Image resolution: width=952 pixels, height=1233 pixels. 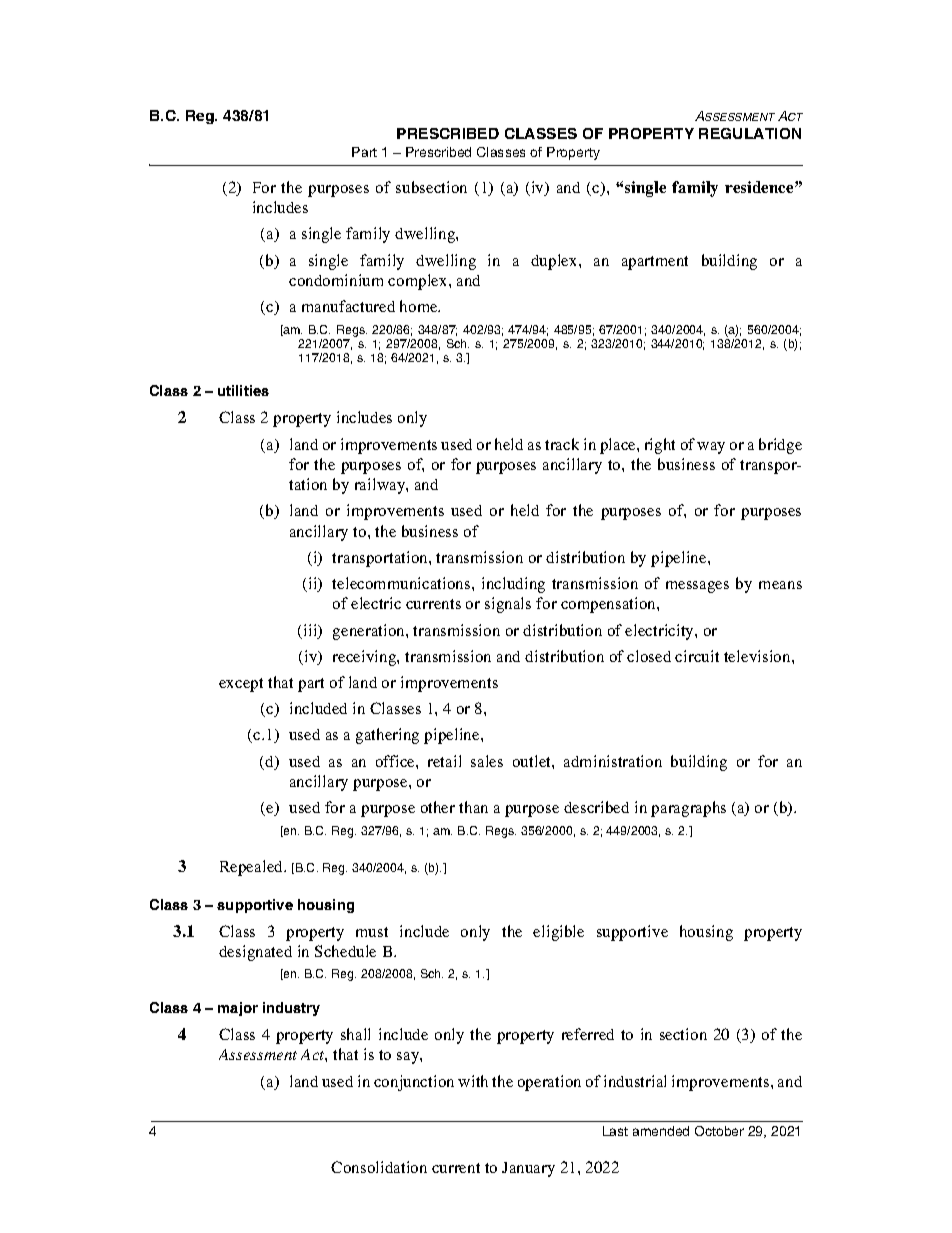 I want to click on duplex, so click(x=555, y=262).
